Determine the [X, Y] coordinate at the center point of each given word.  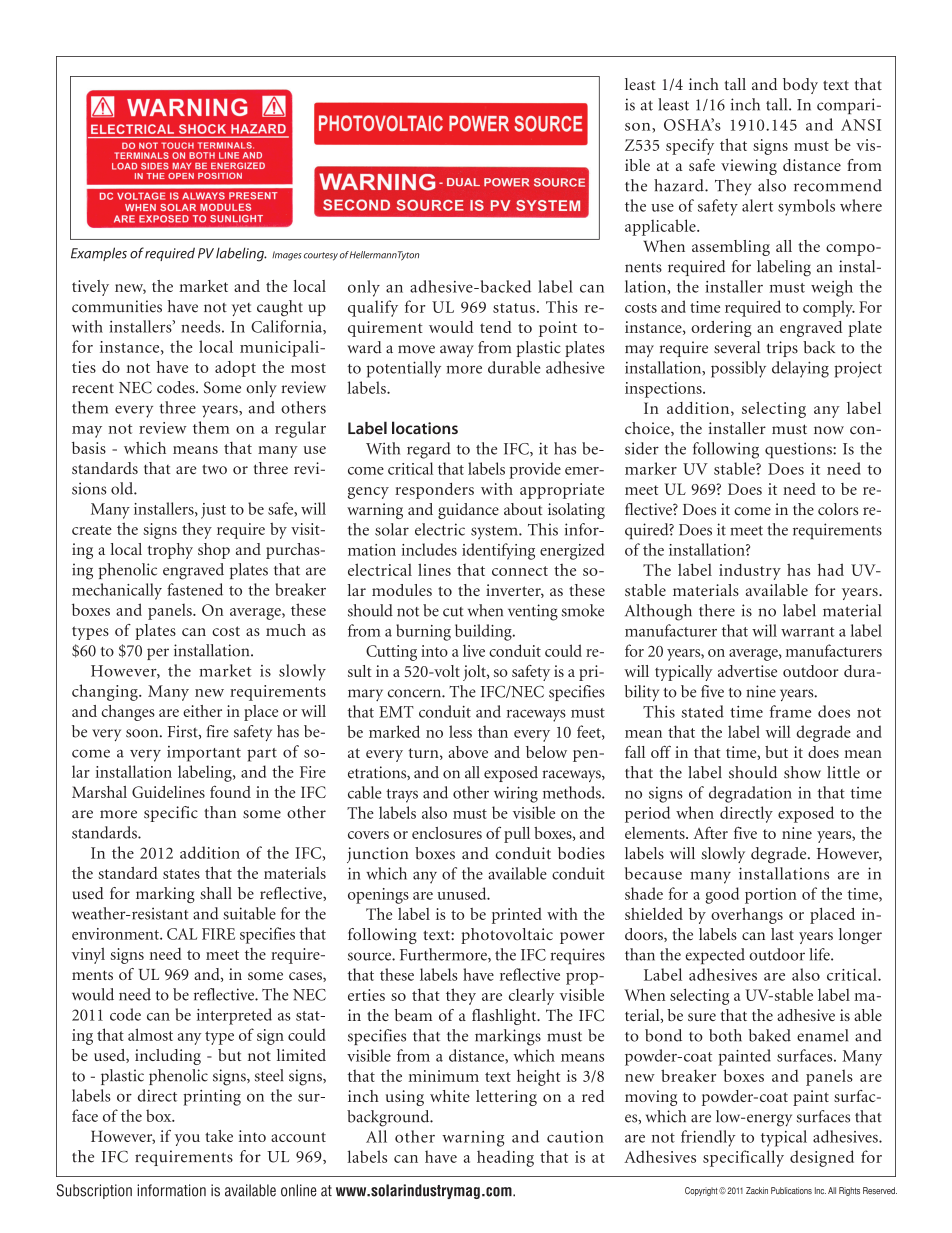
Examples [99, 254]
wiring [516, 794]
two [214, 469]
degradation [750, 794]
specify [690, 146]
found [230, 791]
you [187, 1140]
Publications [791, 1190]
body [800, 86]
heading [505, 1158]
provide [535, 470]
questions [799, 450]
